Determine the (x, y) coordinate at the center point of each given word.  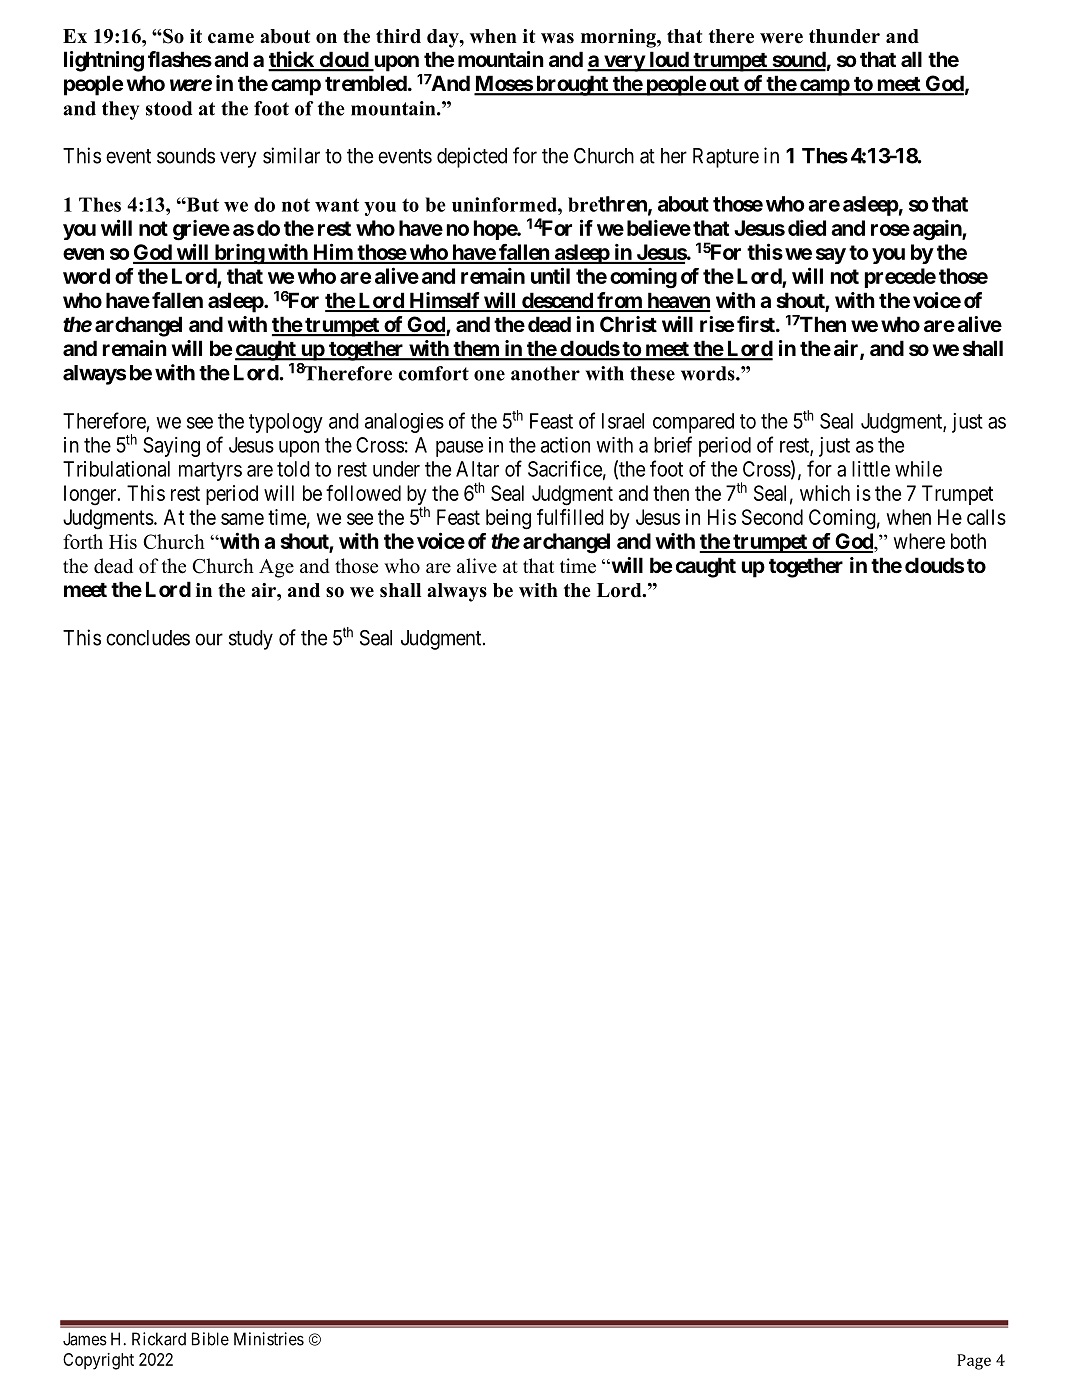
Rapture (726, 158)
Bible (210, 1339)
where (919, 541)
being (508, 519)
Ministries (269, 1339)
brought (572, 85)
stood (169, 108)
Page (974, 1362)
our (209, 639)
